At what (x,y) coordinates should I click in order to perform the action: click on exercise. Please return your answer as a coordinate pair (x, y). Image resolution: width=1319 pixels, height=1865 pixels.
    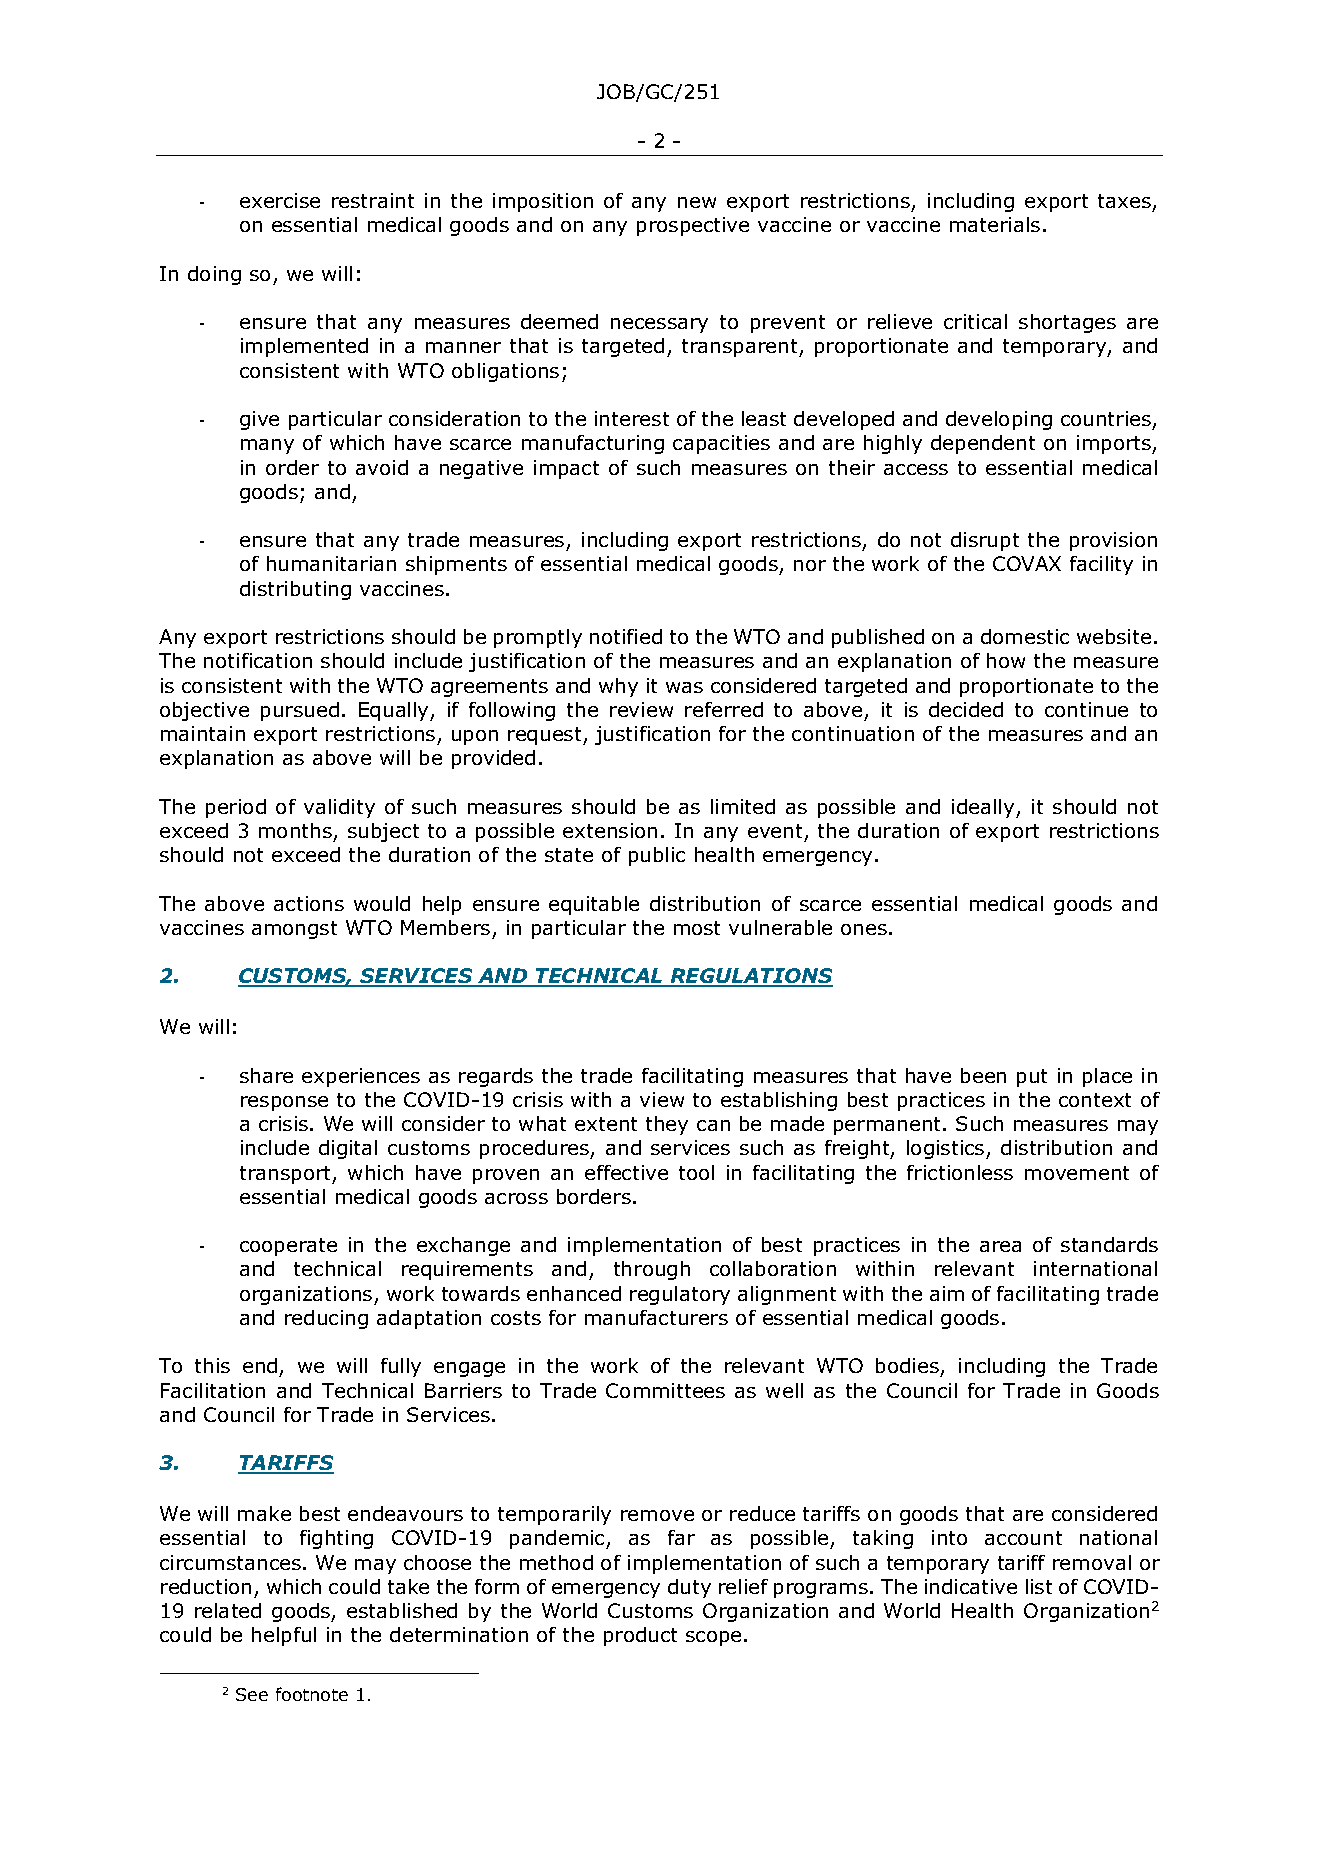
    Looking at the image, I should click on (280, 200).
